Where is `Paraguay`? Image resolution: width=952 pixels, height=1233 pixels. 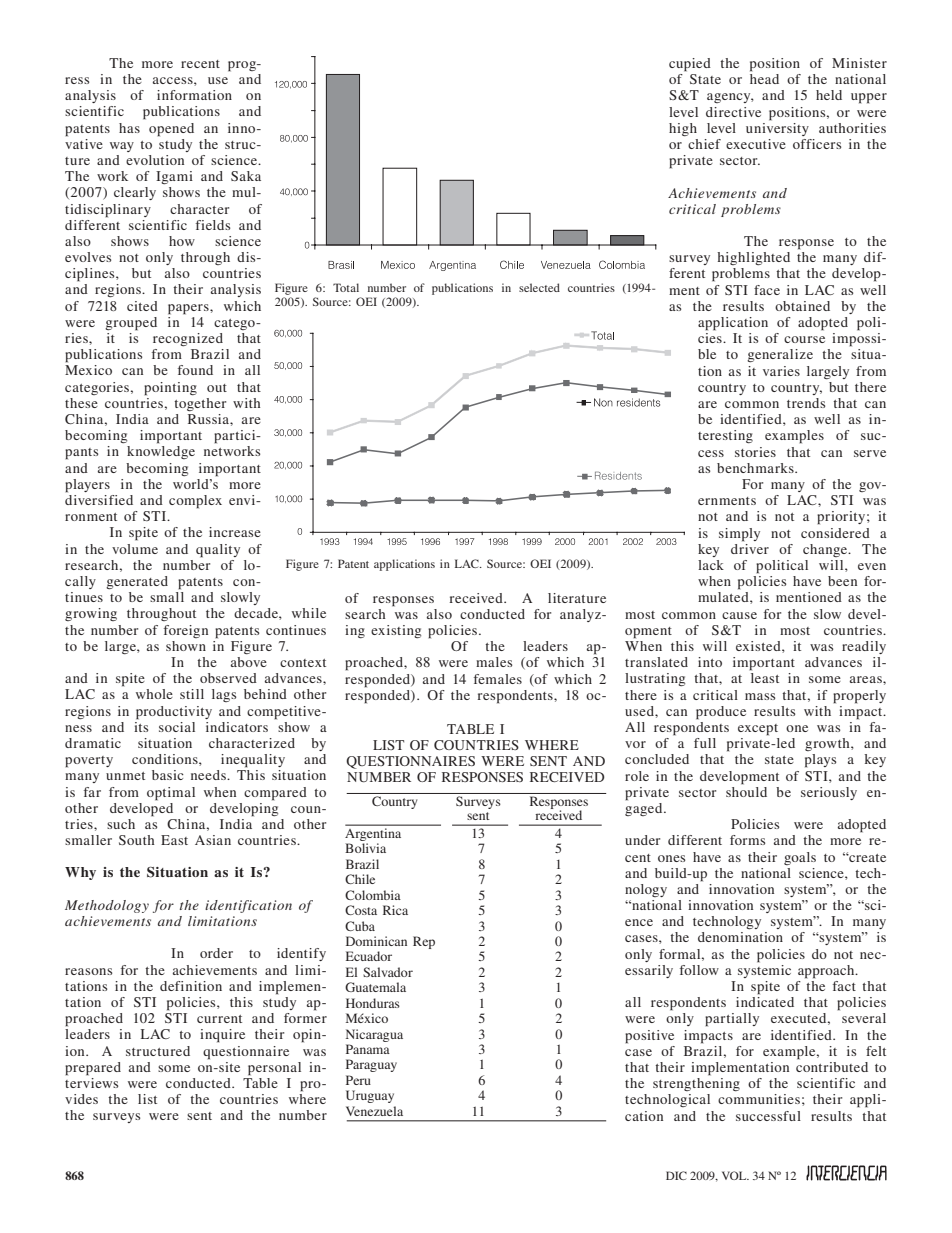
Paraguay is located at coordinates (371, 1065).
